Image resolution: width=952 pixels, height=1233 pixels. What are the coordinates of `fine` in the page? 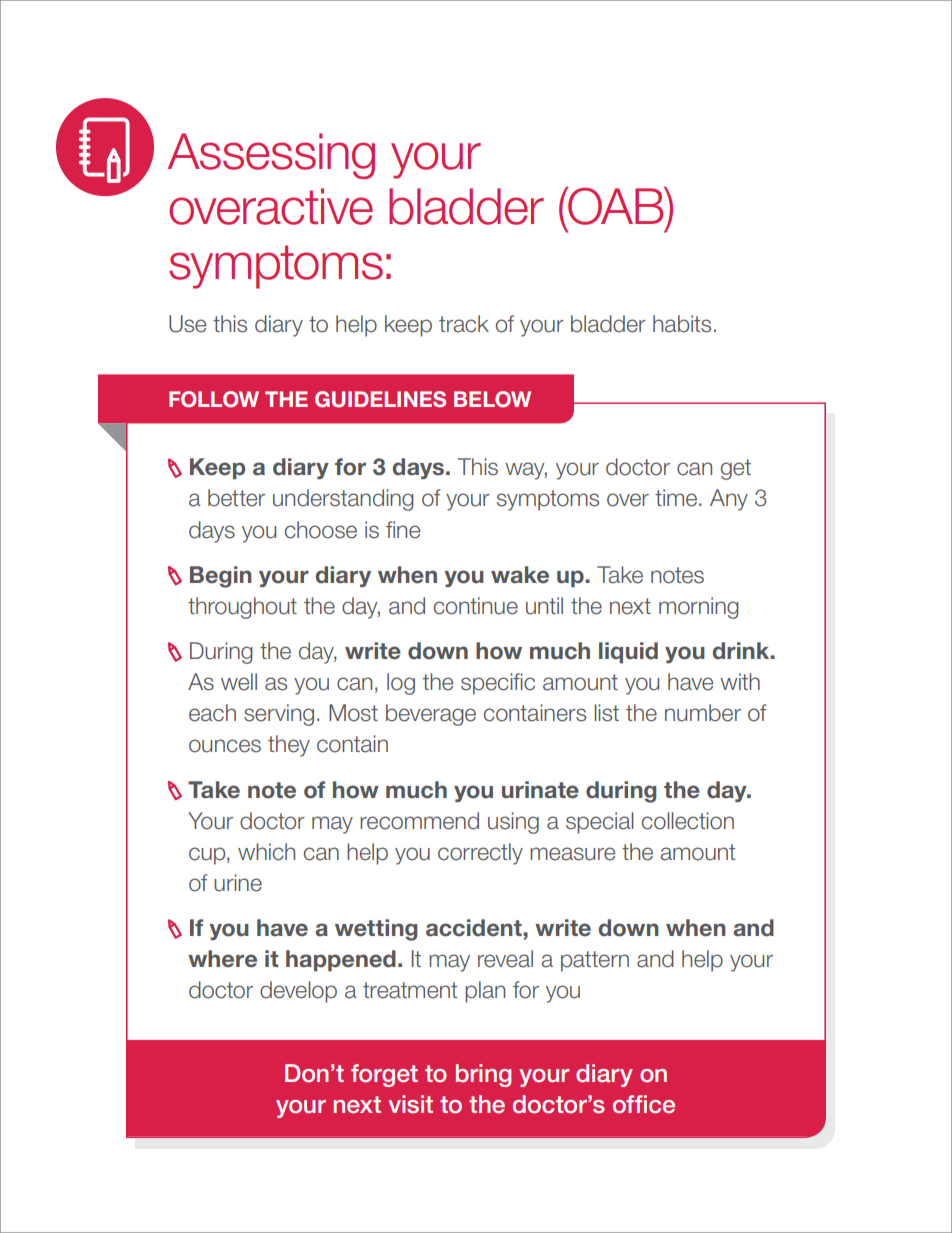 It's located at (403, 530).
